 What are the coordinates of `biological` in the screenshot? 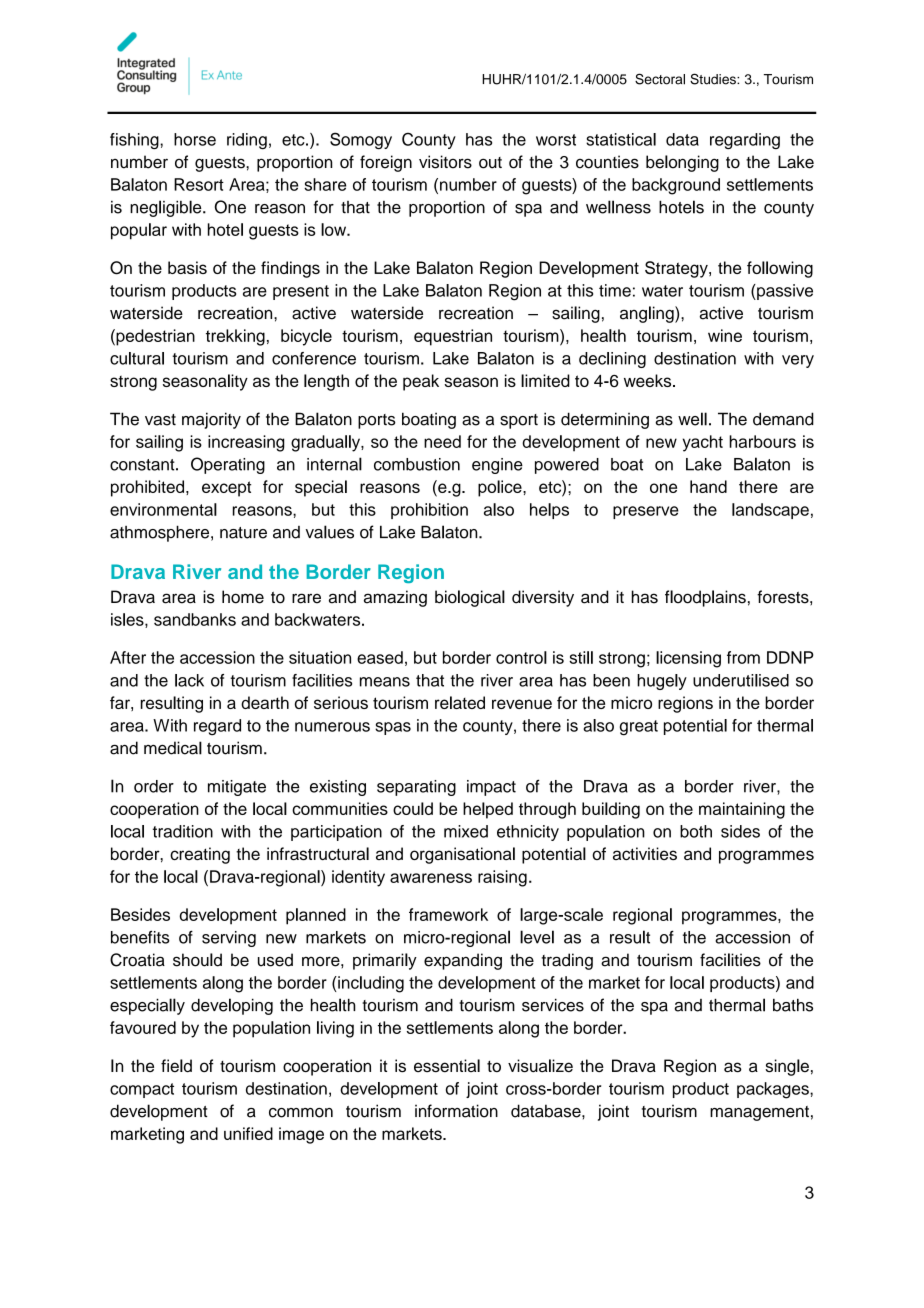 It's located at (470, 598).
